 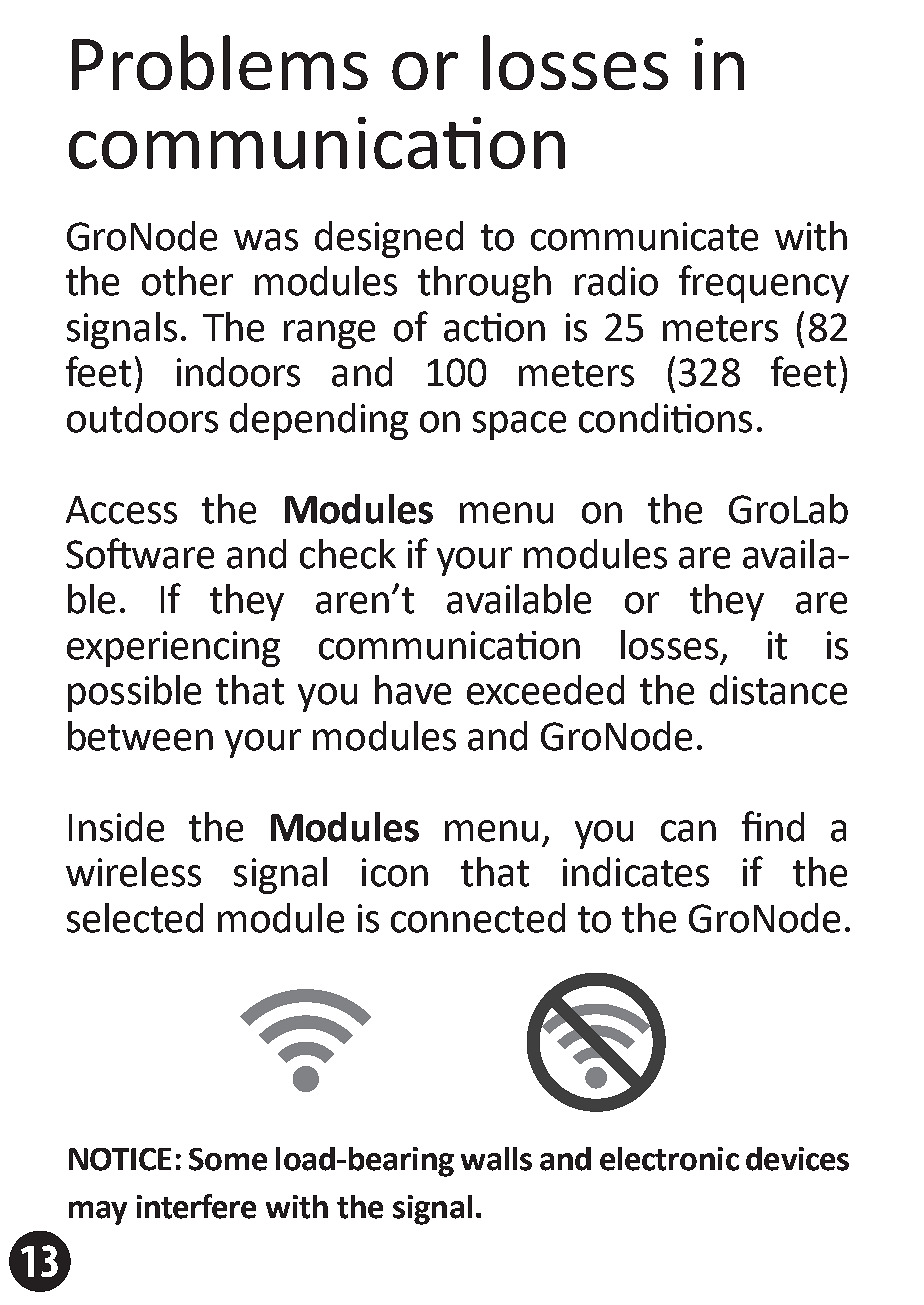 What do you see at coordinates (688, 831) in the page?
I see `can` at bounding box center [688, 831].
